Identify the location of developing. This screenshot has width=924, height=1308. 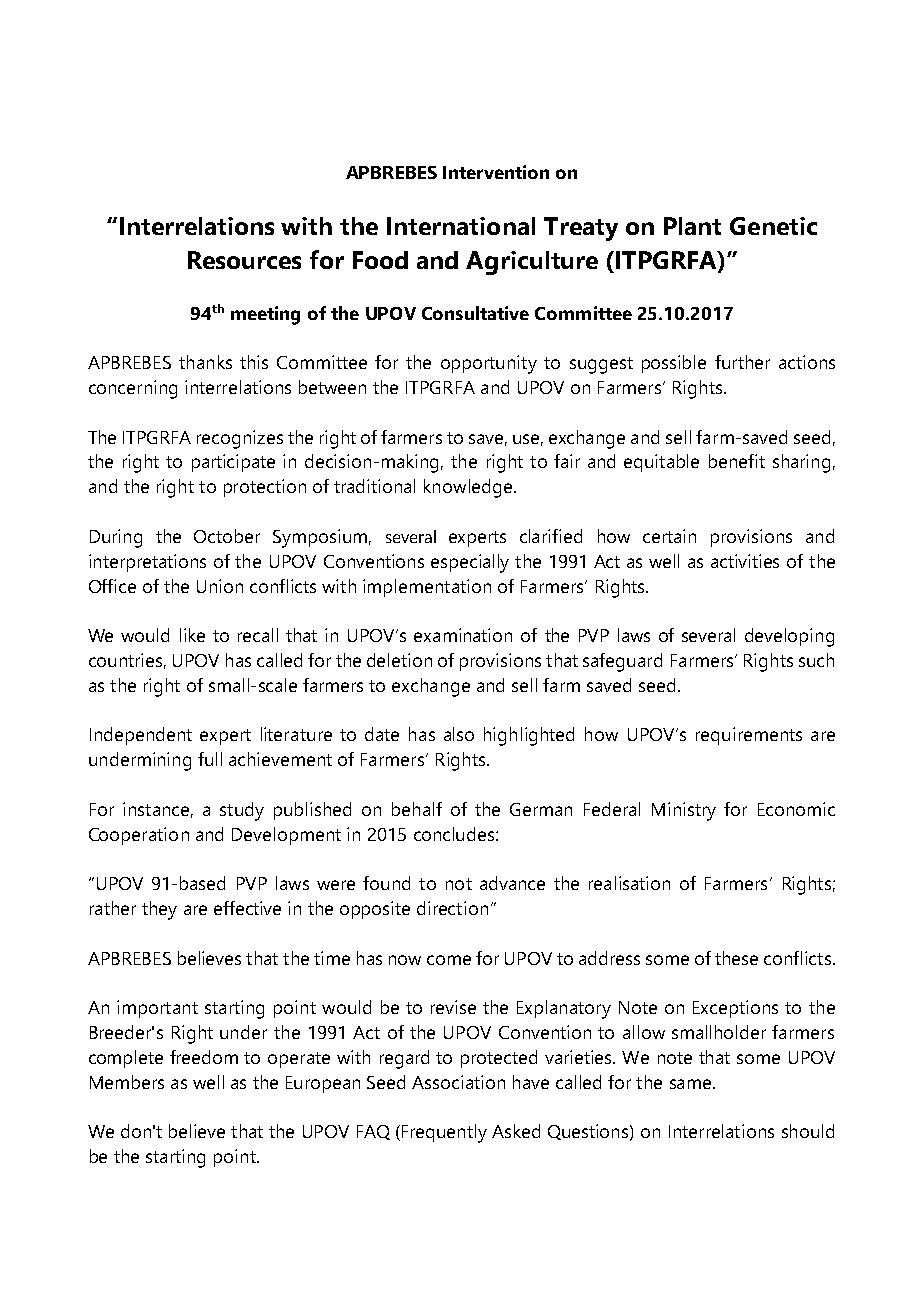
(789, 637).
